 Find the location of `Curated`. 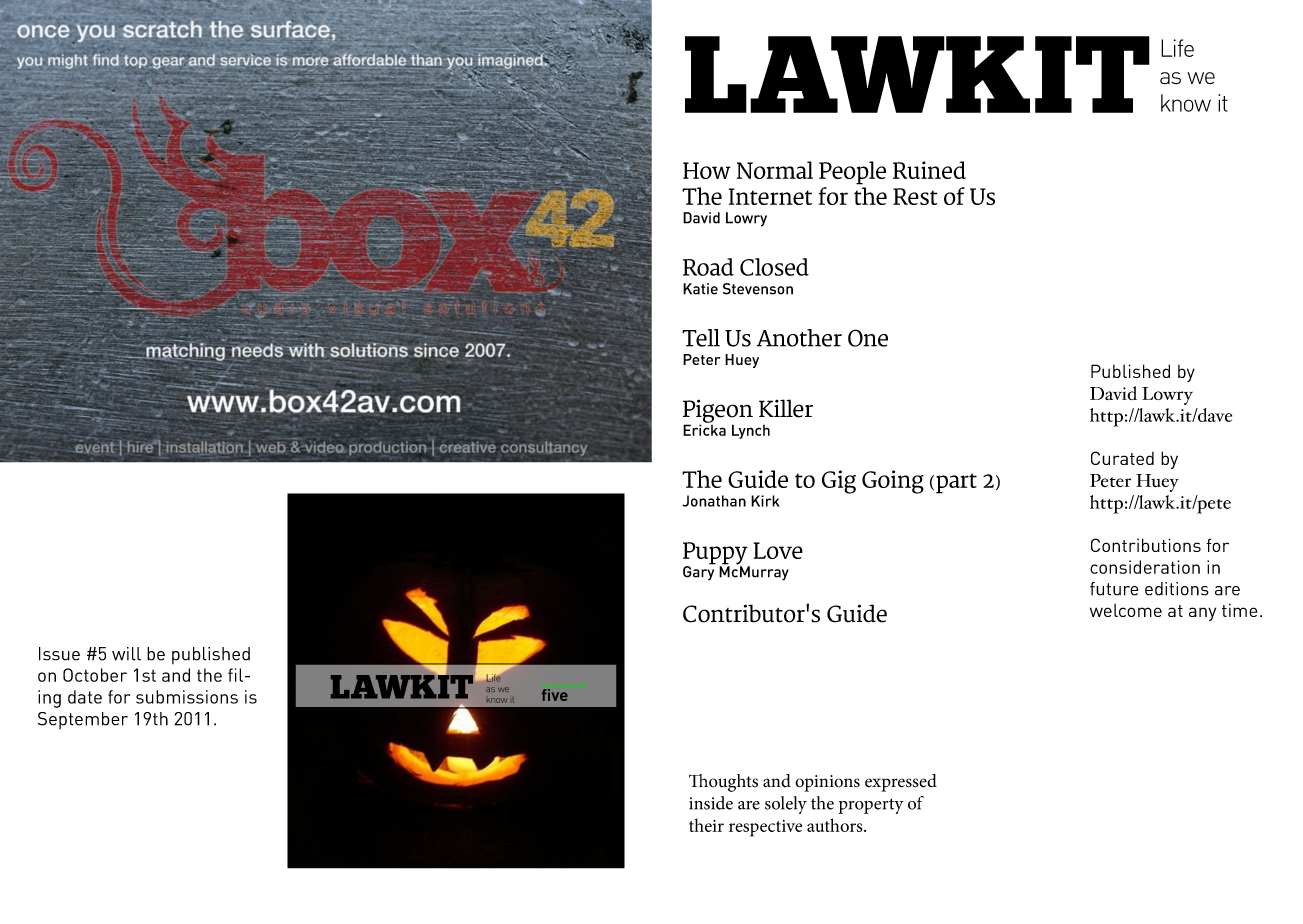

Curated is located at coordinates (1122, 458).
